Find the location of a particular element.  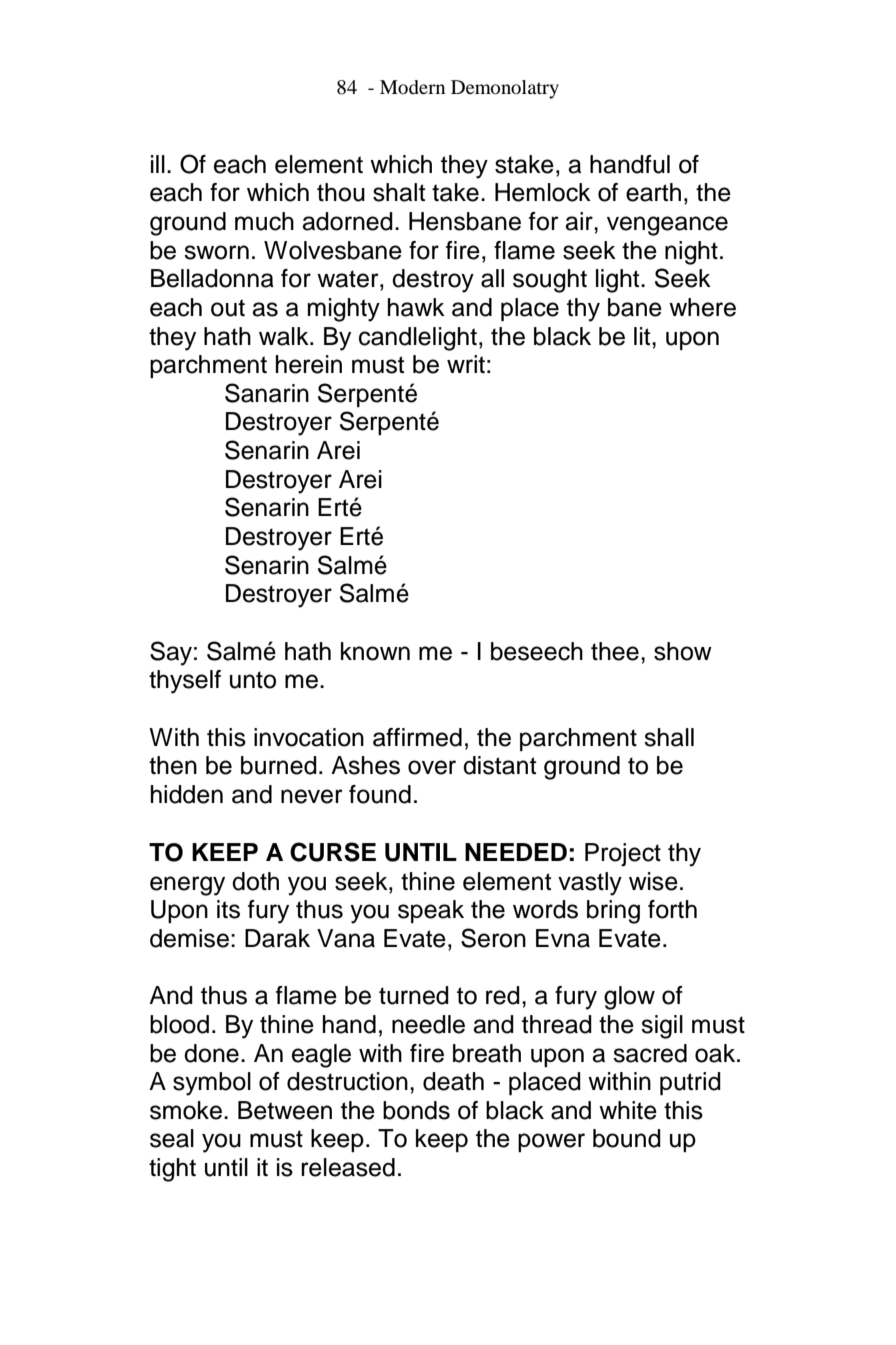

earth is located at coordinates (653, 192).
